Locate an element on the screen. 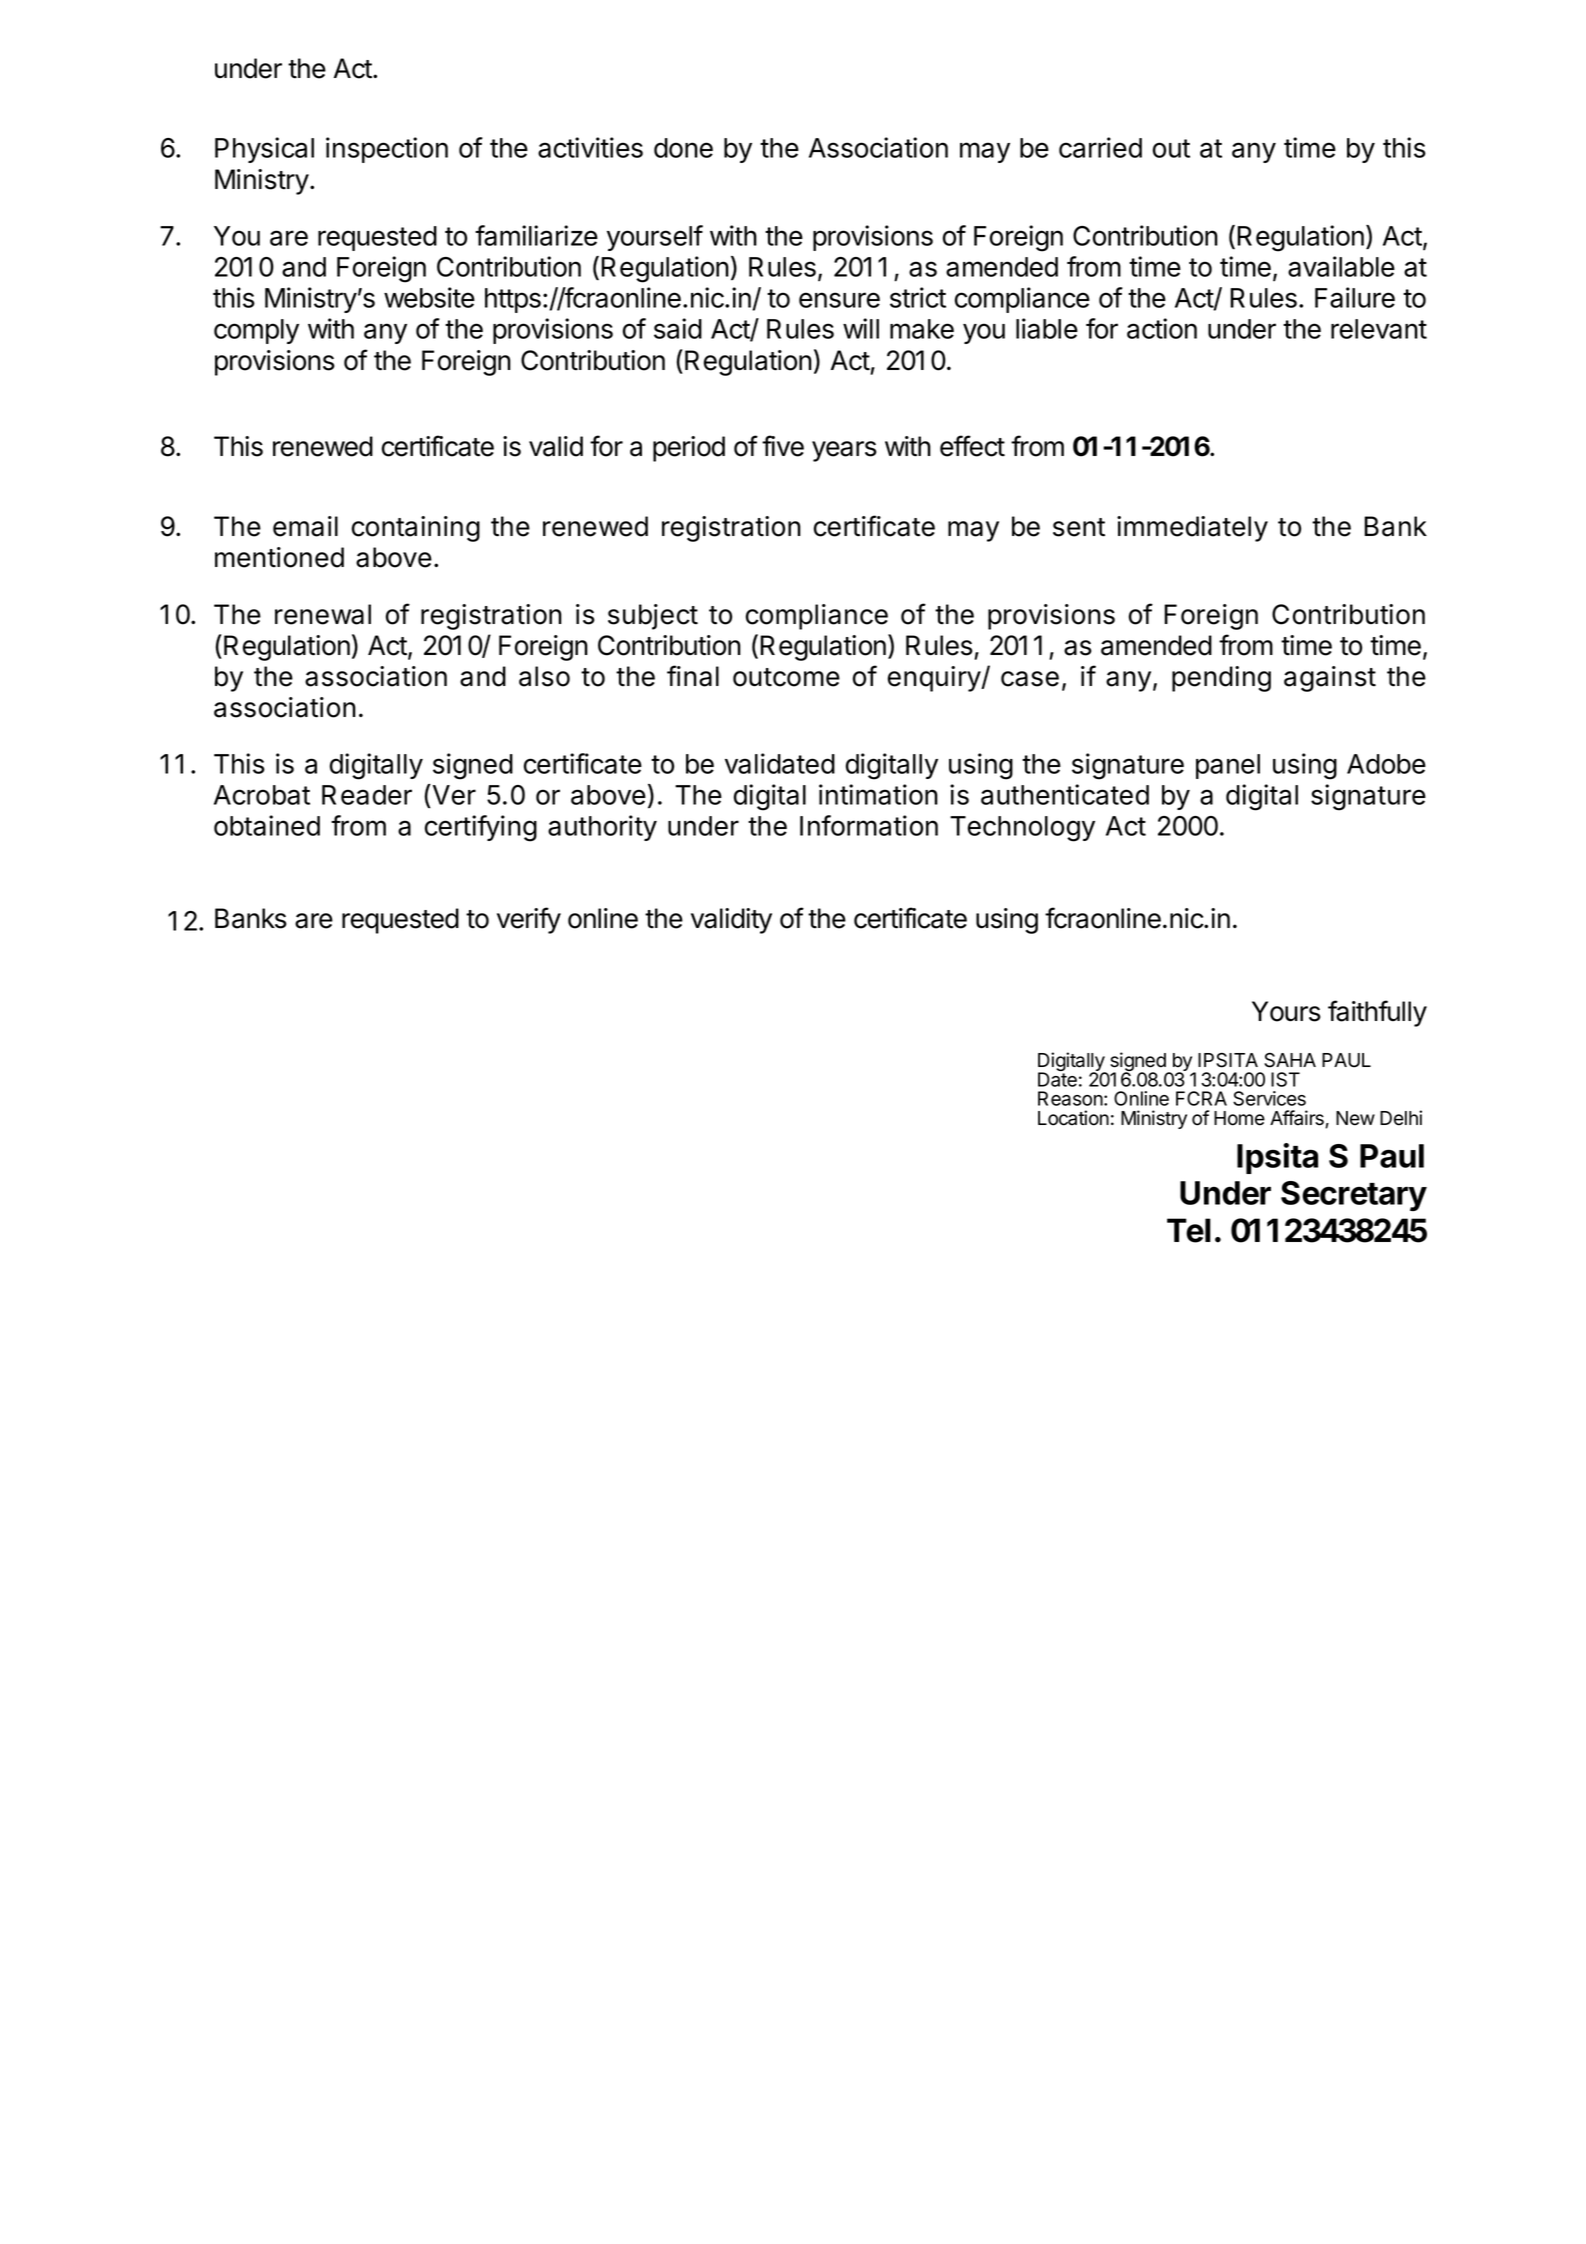  carried is located at coordinates (1100, 147).
